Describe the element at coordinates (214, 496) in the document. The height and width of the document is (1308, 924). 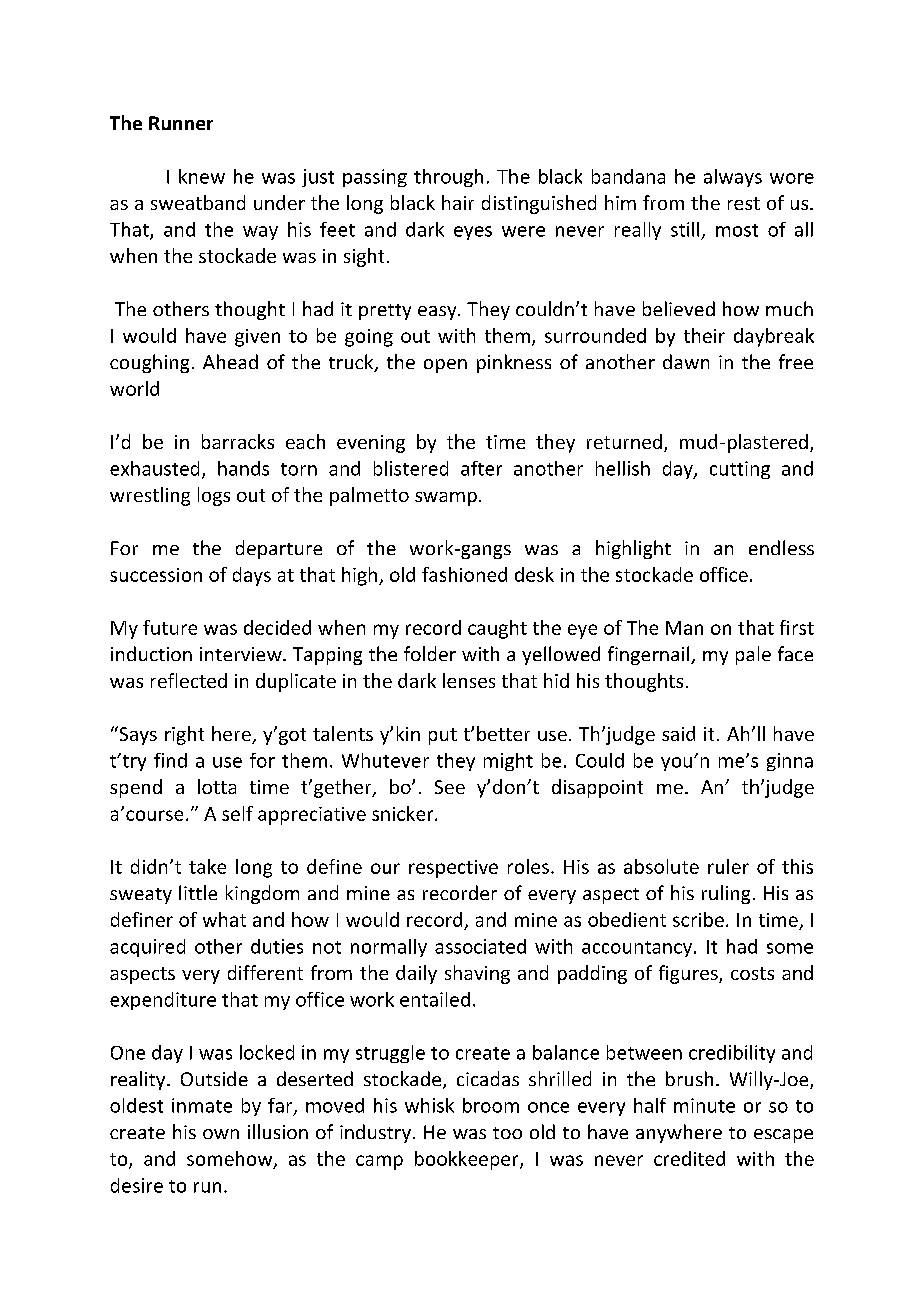
I see `logs` at that location.
